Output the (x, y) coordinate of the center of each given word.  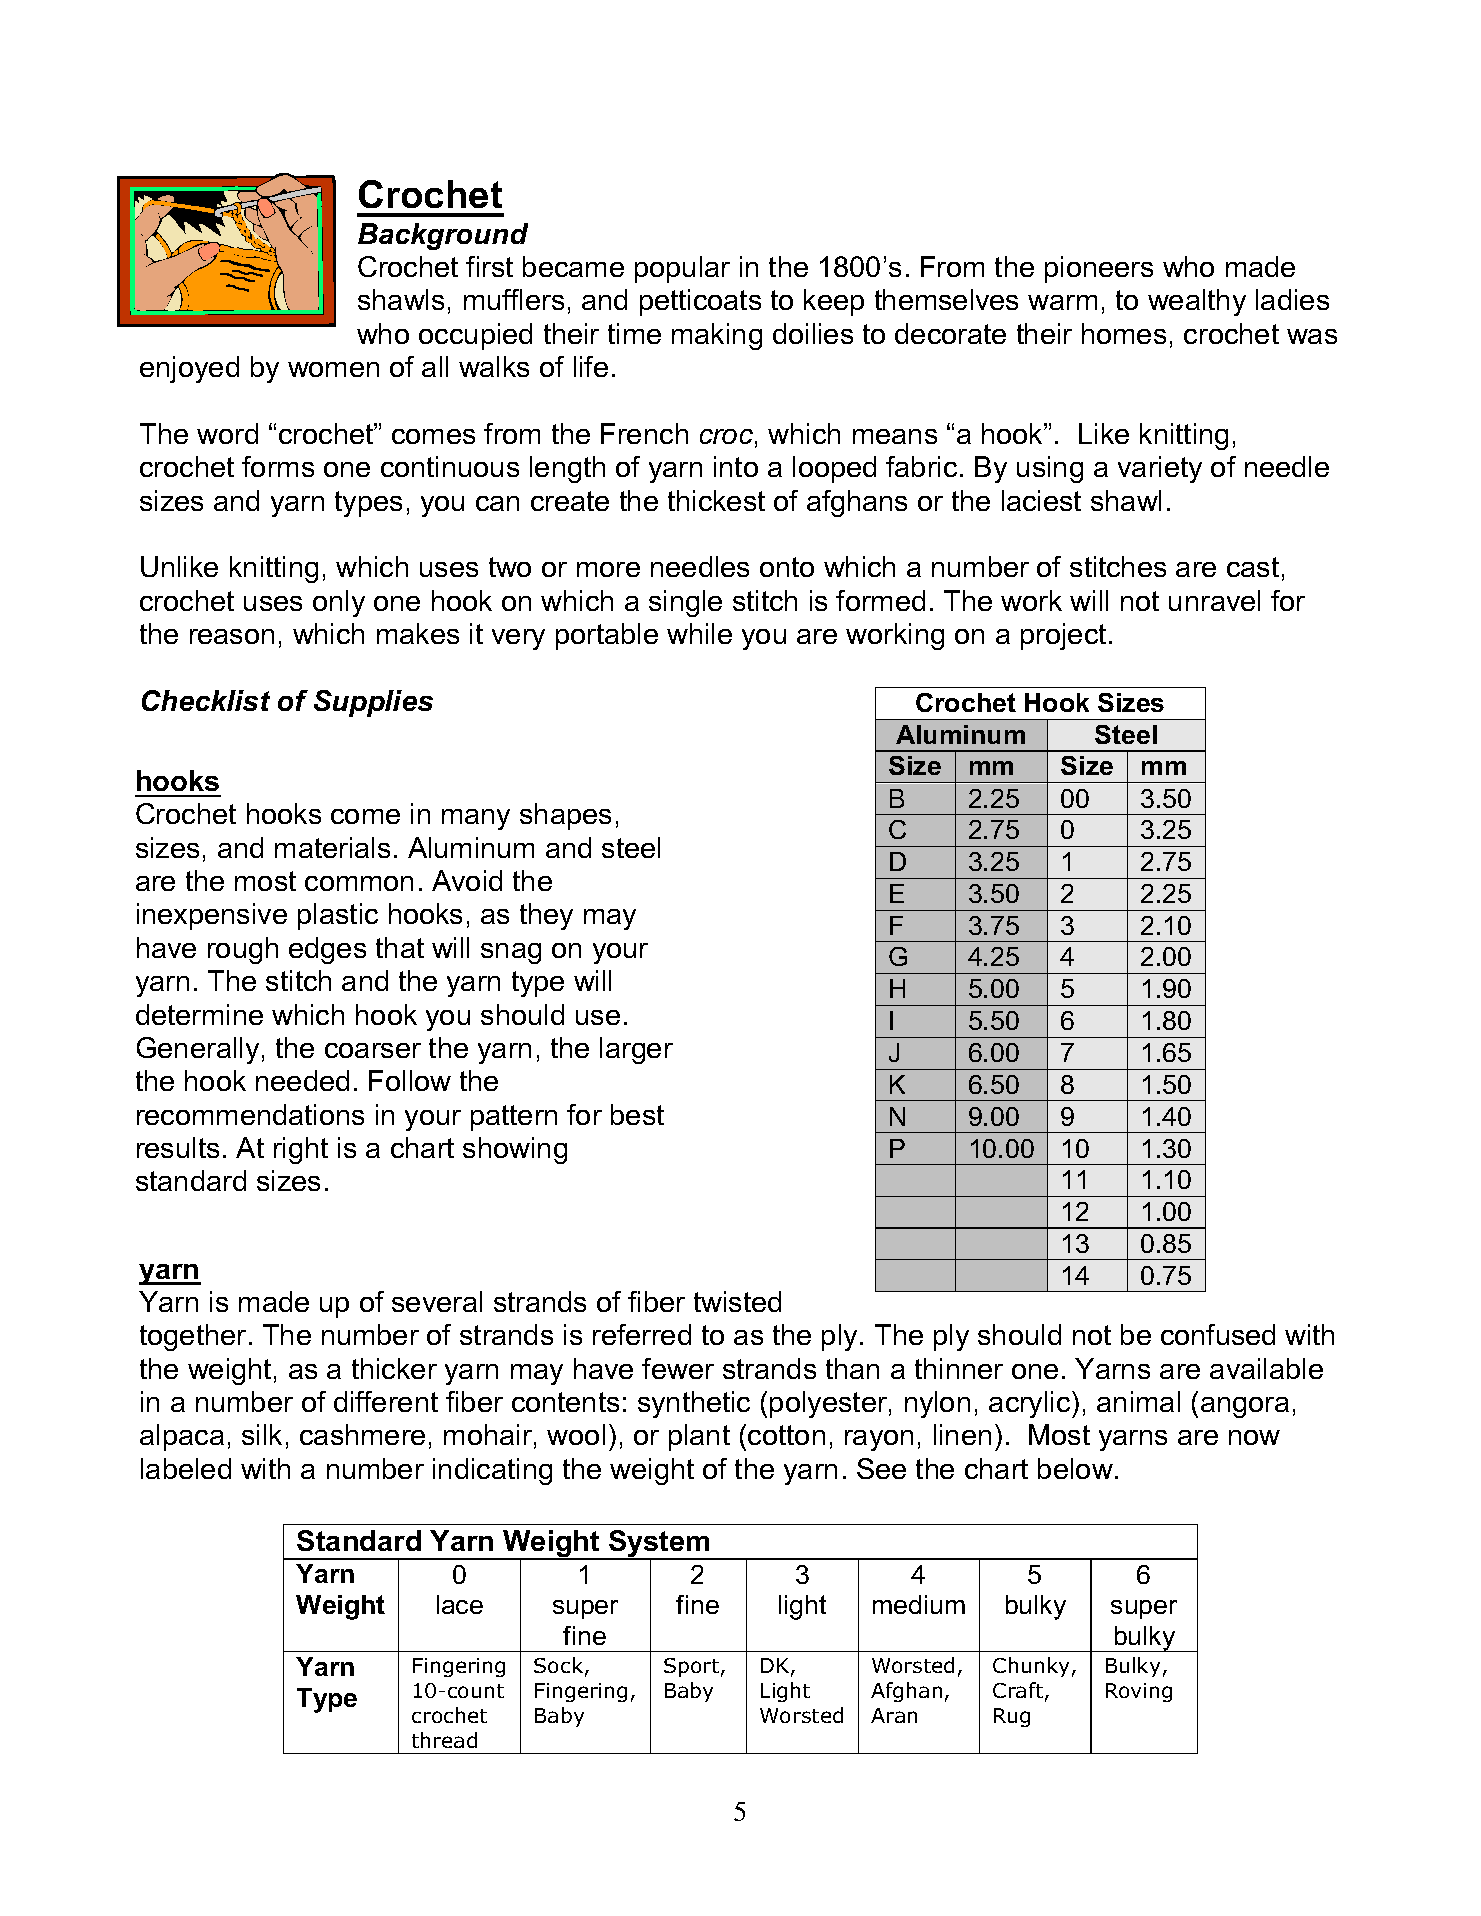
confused (1218, 1334)
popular (682, 269)
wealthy (1197, 302)
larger (636, 1050)
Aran (894, 1715)
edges (327, 950)
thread (444, 1740)
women (333, 369)
